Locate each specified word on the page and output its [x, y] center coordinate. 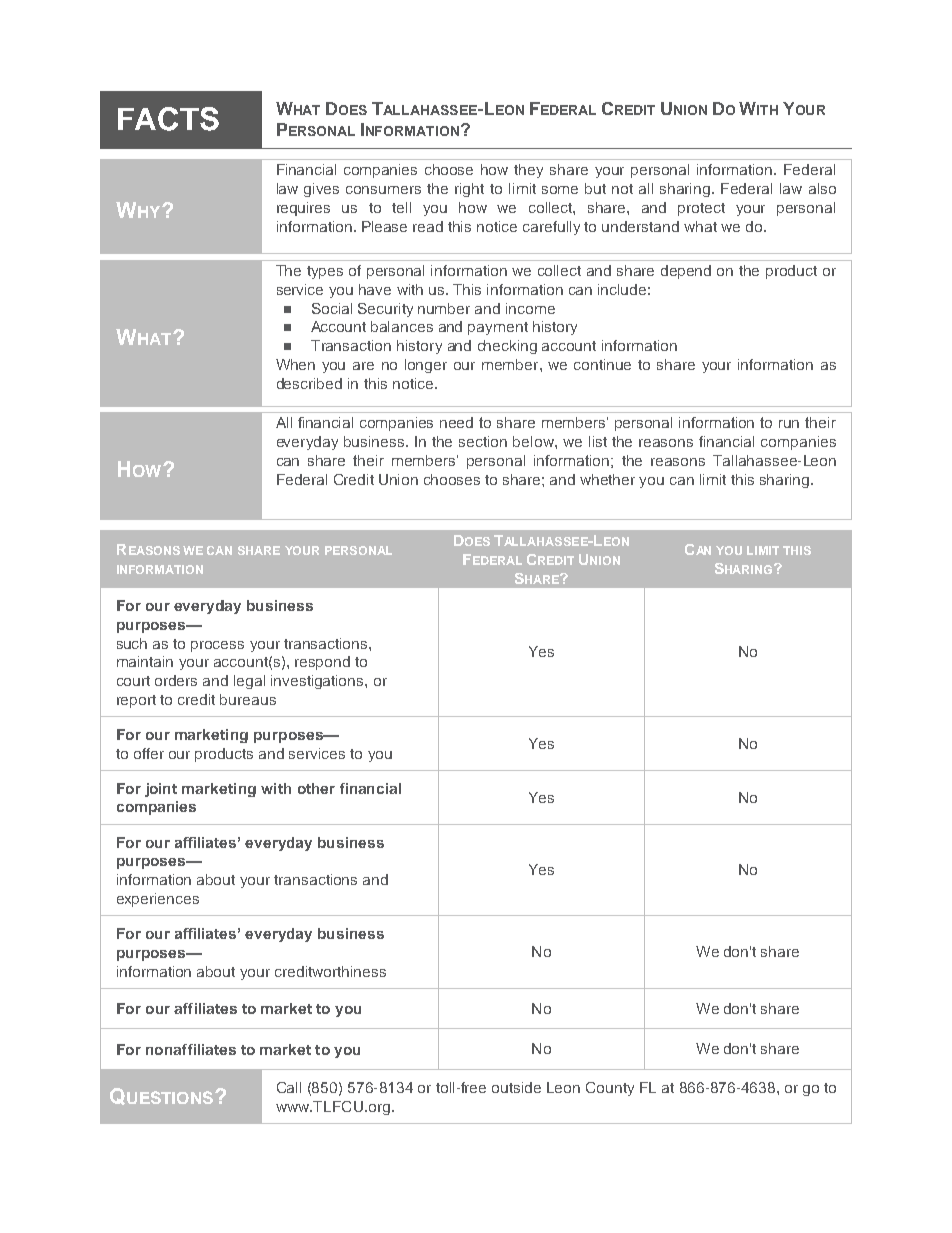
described [309, 383]
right [469, 190]
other [316, 788]
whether [607, 479]
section [483, 441]
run [789, 424]
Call [289, 1087]
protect [701, 209]
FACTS [168, 119]
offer [149, 753]
